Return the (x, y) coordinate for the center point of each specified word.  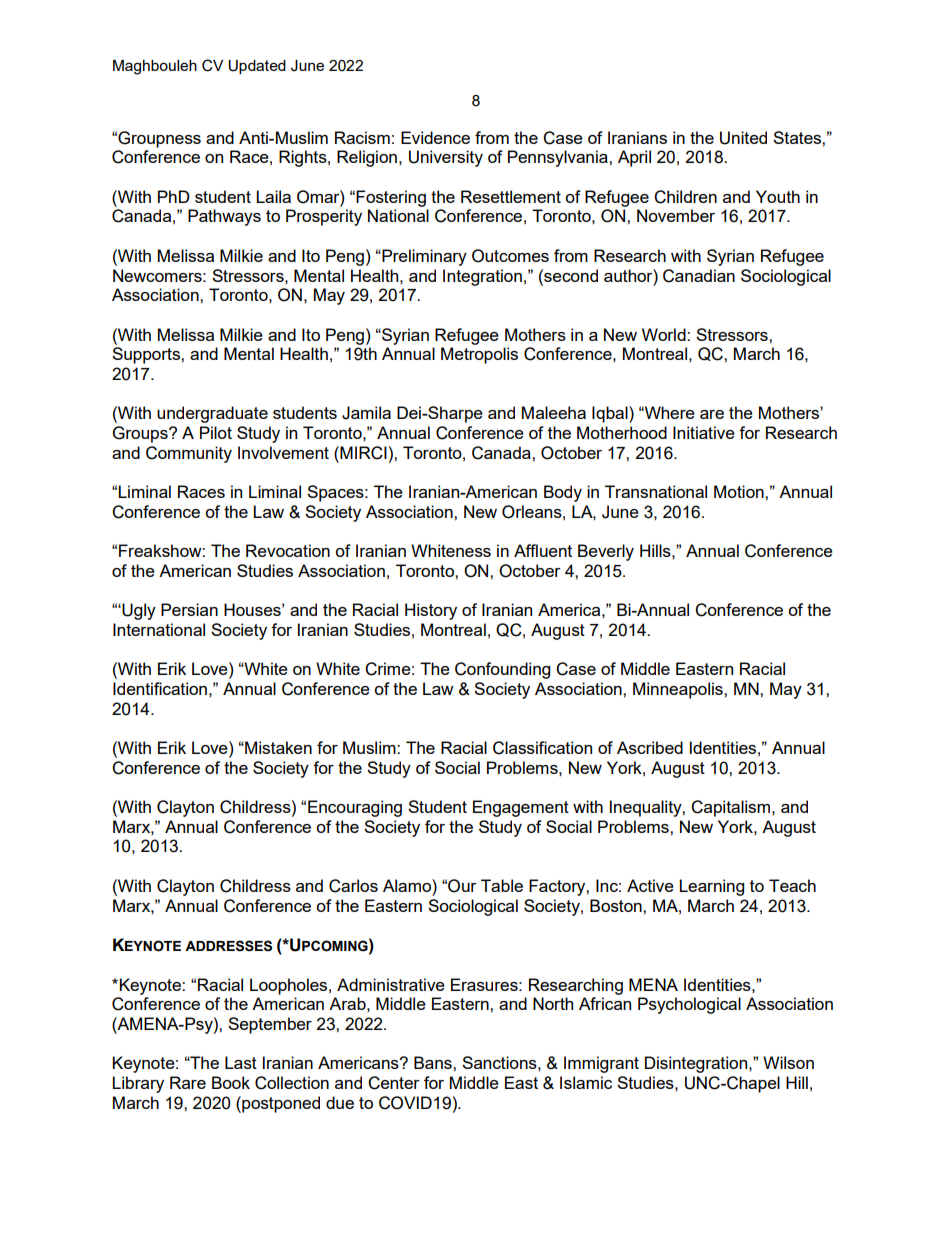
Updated (257, 67)
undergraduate (212, 414)
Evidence (435, 137)
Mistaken (277, 747)
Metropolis (479, 355)
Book (231, 1082)
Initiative (704, 432)
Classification (542, 748)
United (743, 138)
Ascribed (650, 747)
